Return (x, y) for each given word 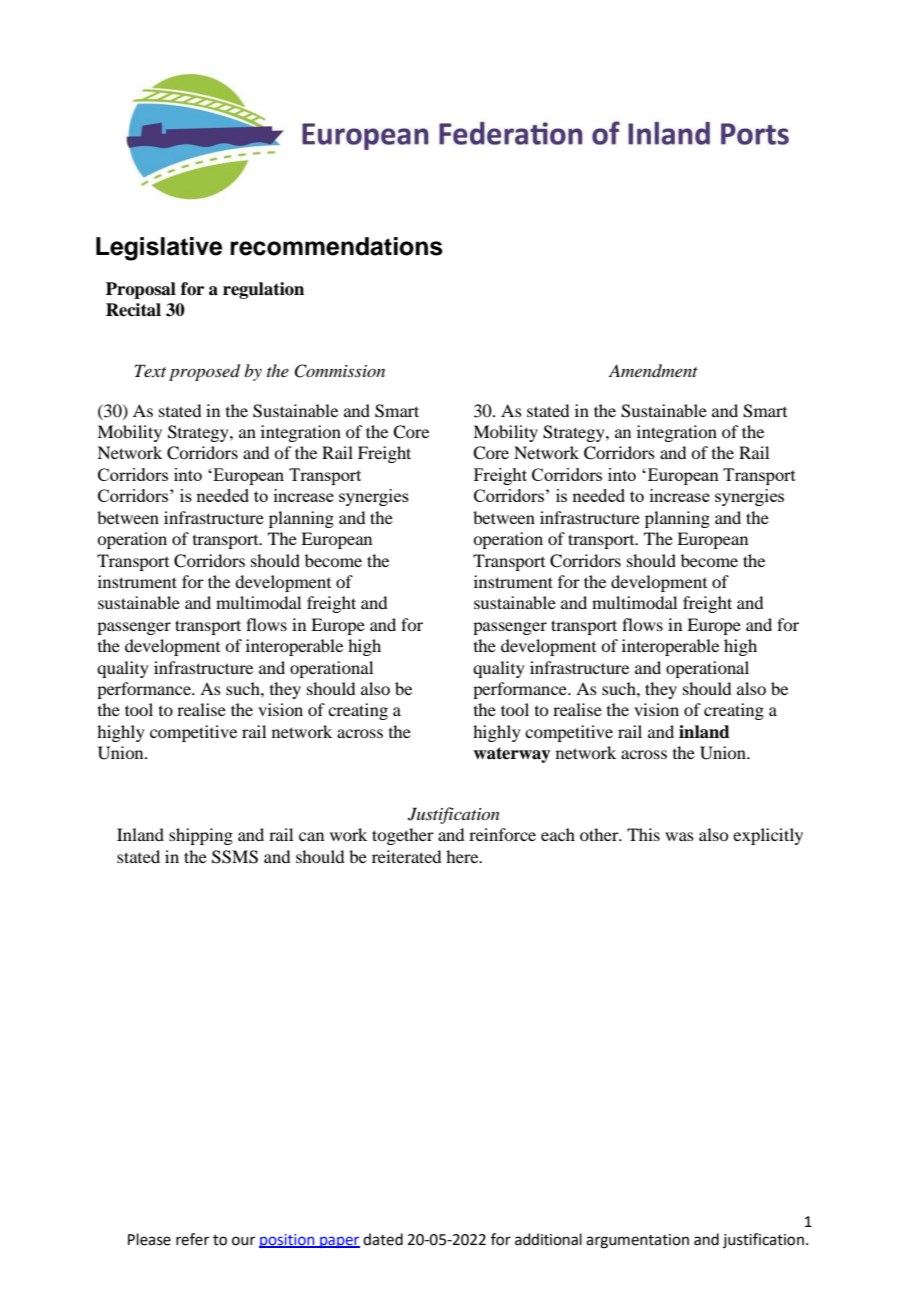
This (643, 834)
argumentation (637, 1241)
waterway (512, 755)
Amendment (653, 370)
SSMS (235, 857)
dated (383, 1239)
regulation (263, 290)
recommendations (336, 246)
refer (192, 1239)
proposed (204, 372)
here (463, 856)
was (679, 836)
